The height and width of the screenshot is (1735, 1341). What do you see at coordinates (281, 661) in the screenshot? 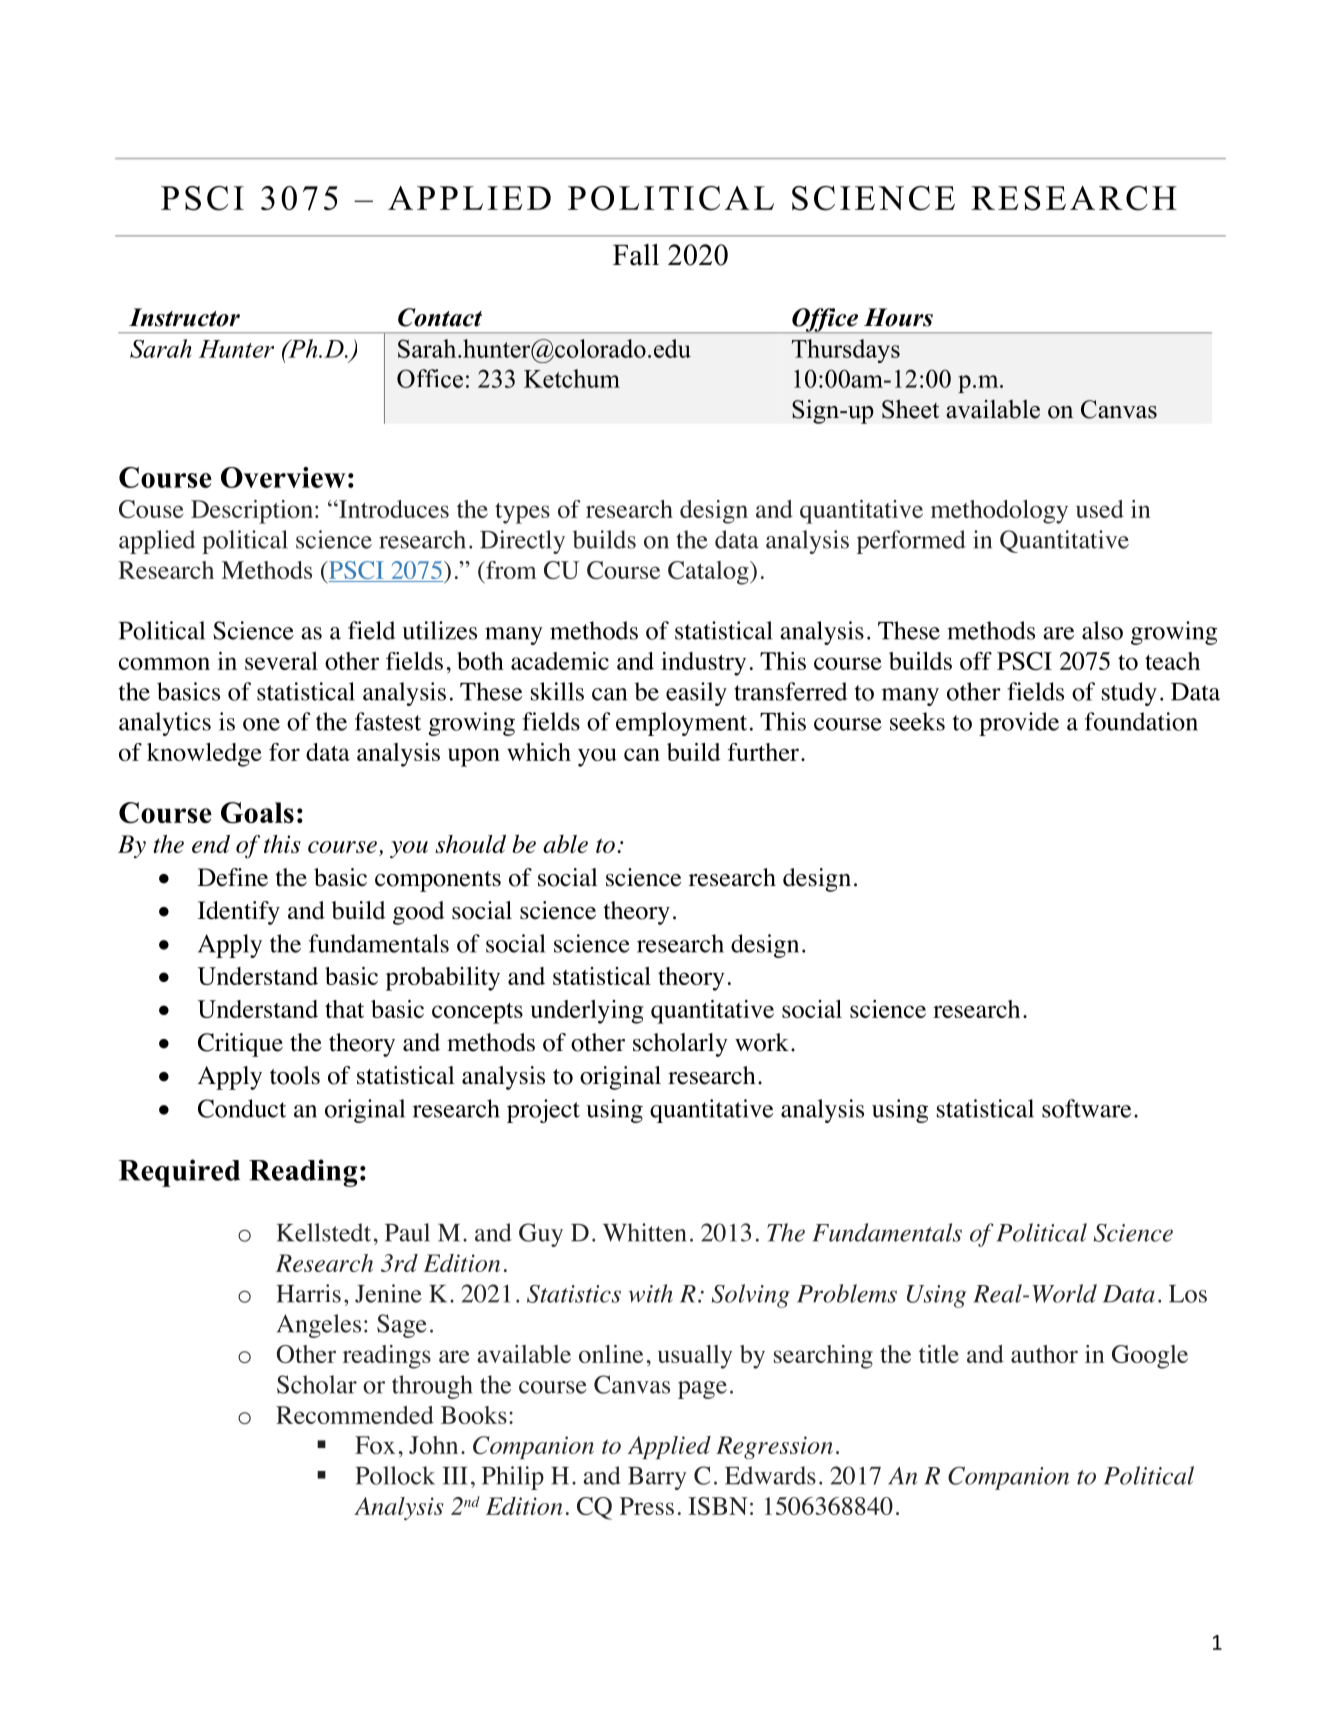
I see `several` at bounding box center [281, 661].
